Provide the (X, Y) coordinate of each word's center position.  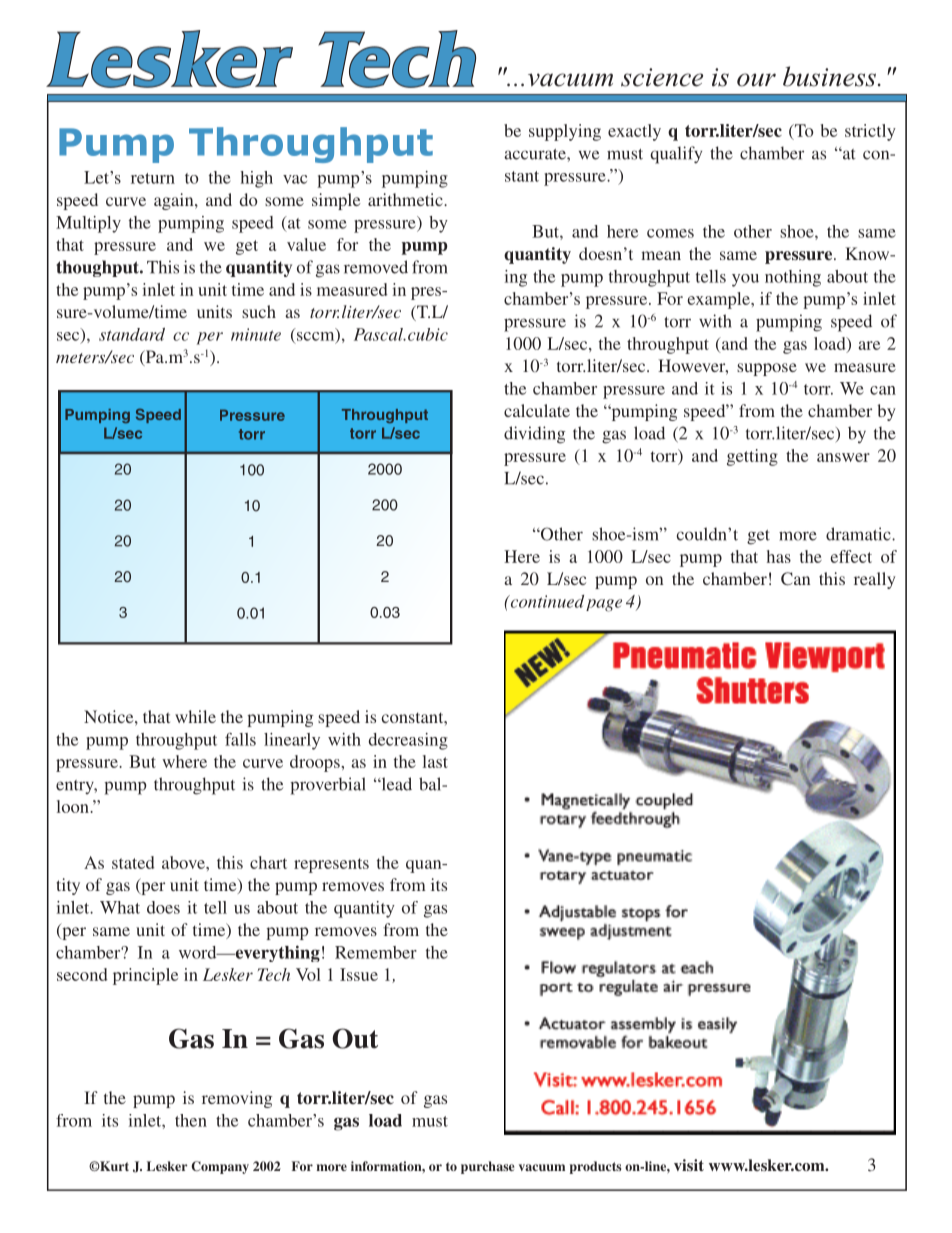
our (756, 80)
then (191, 1120)
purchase (487, 1167)
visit (689, 1165)
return (153, 178)
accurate (536, 154)
